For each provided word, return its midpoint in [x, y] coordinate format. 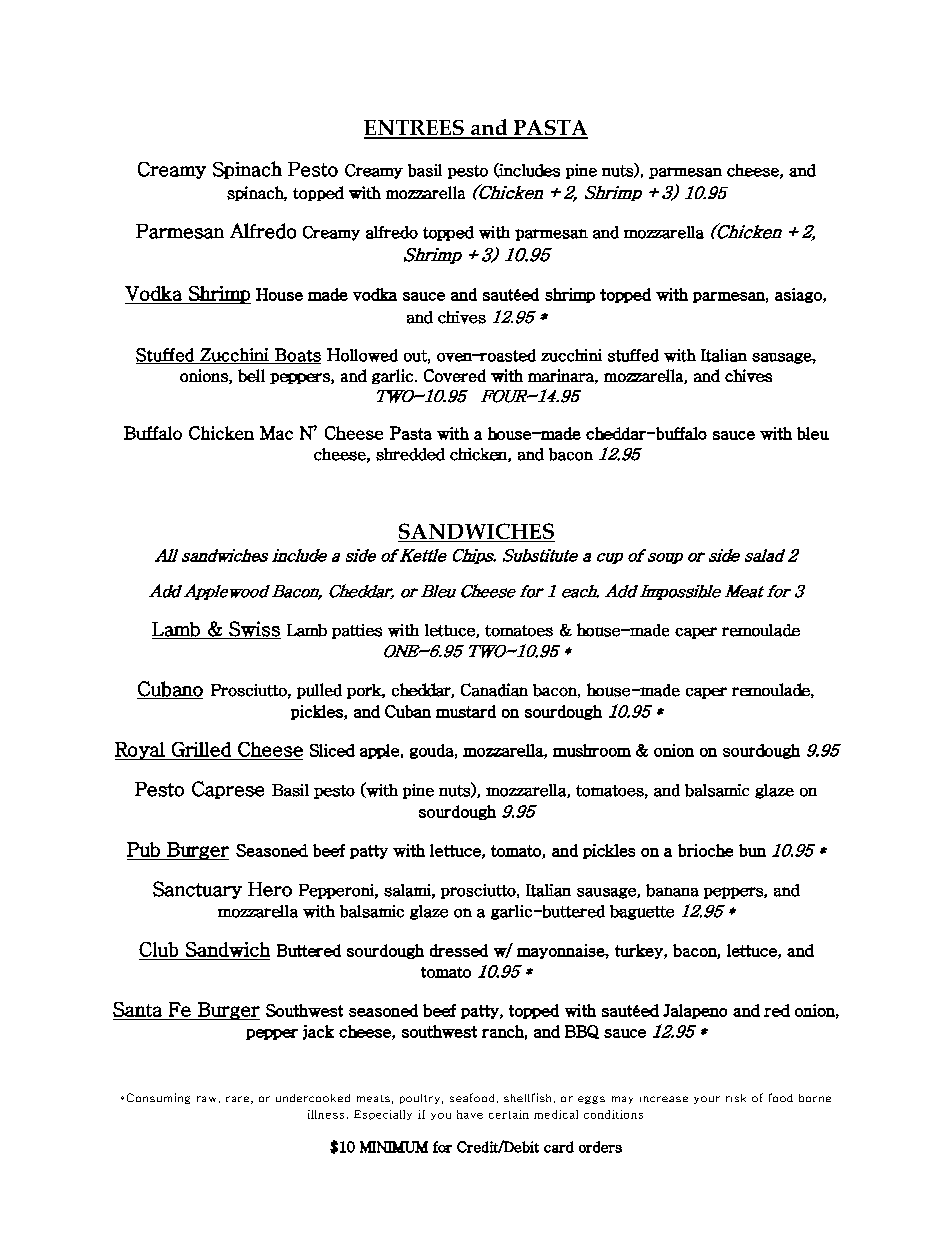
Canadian [494, 690]
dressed [459, 950]
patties [357, 631]
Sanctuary [197, 890]
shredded [410, 454]
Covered [455, 375]
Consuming [158, 1098]
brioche [705, 850]
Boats [297, 356]
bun [752, 850]
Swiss [254, 630]
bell [251, 375]
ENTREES [415, 129]
